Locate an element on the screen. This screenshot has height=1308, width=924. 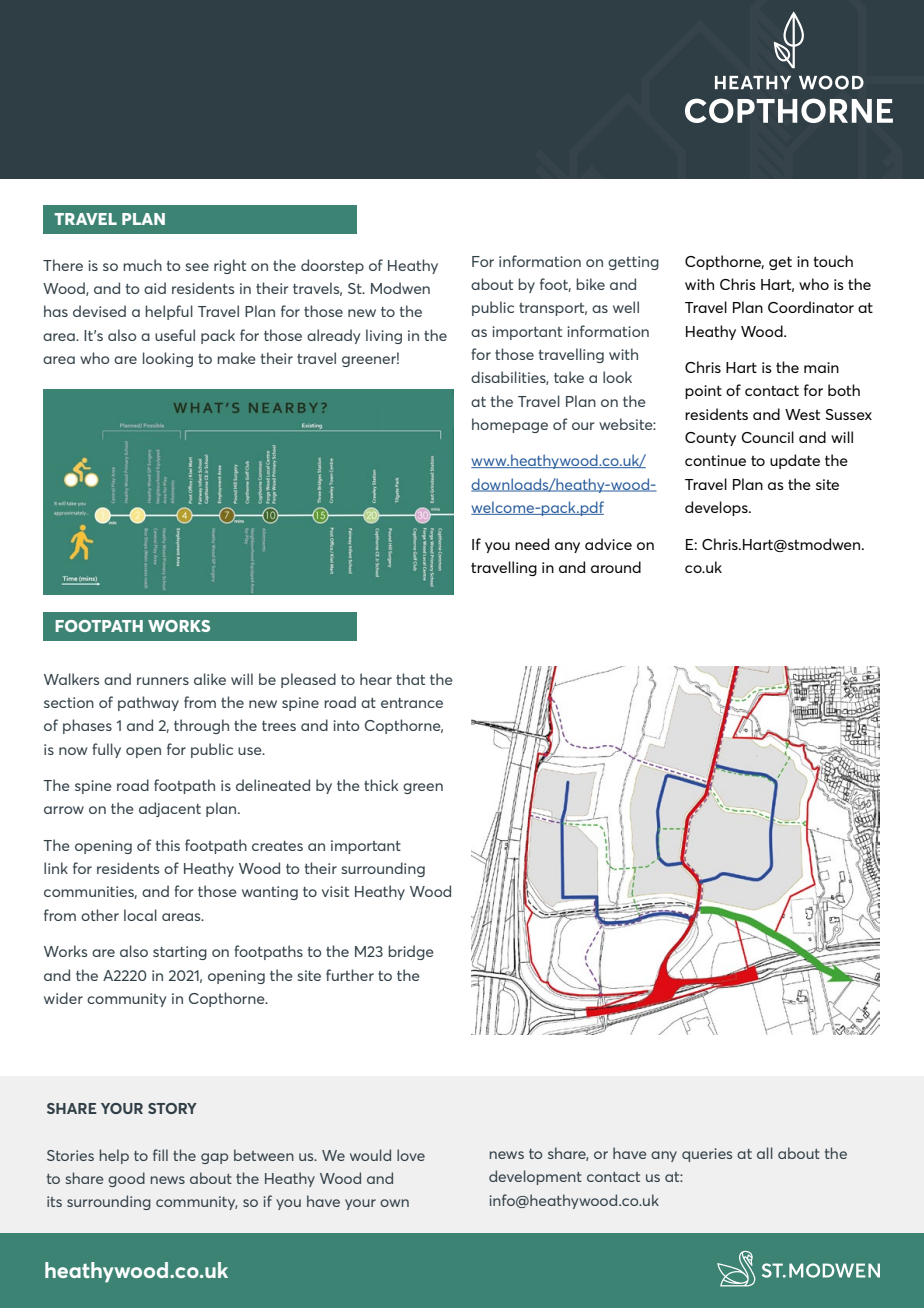
living is located at coordinates (384, 336).
